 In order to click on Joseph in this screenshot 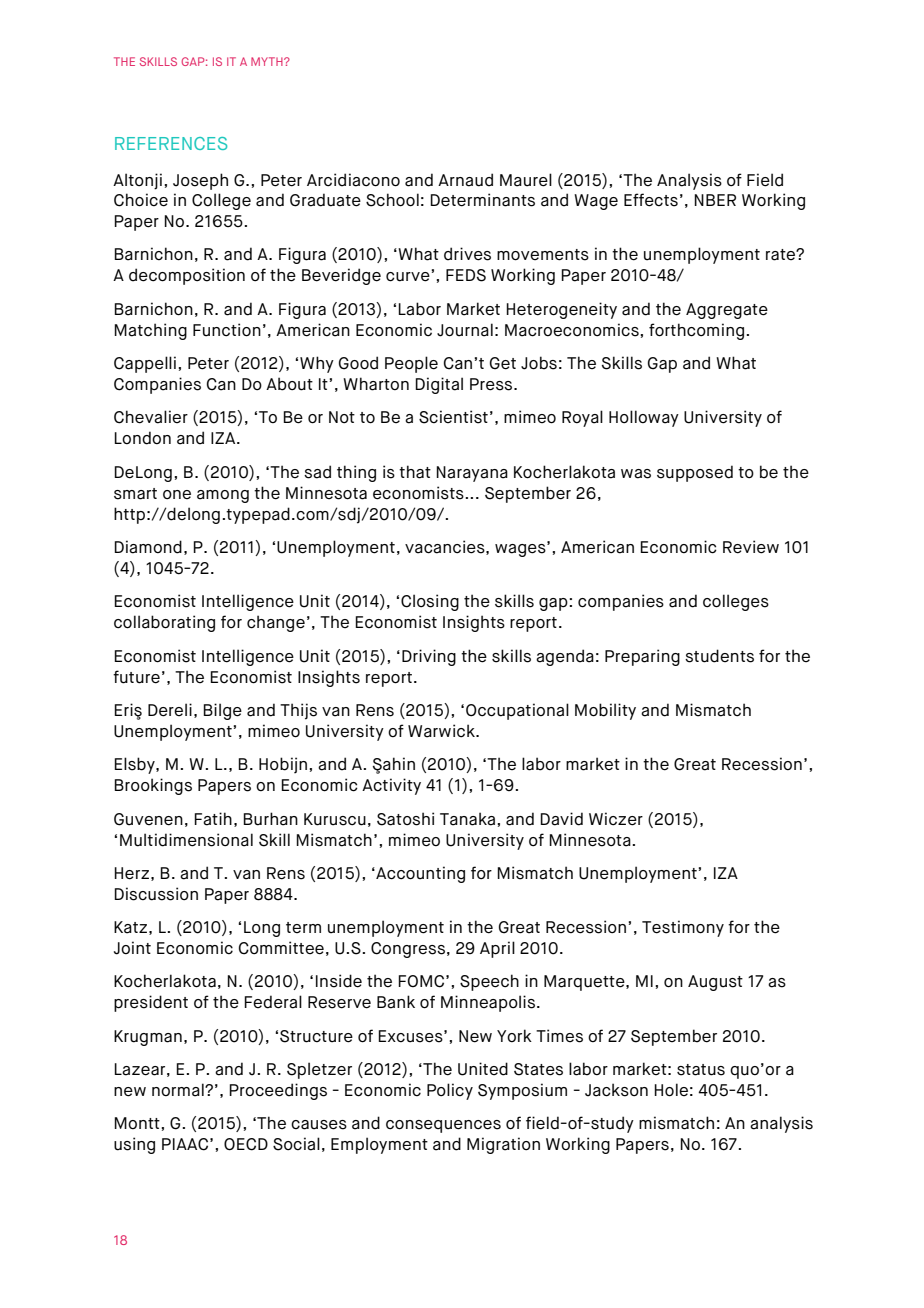, I will do `click(200, 181)`.
